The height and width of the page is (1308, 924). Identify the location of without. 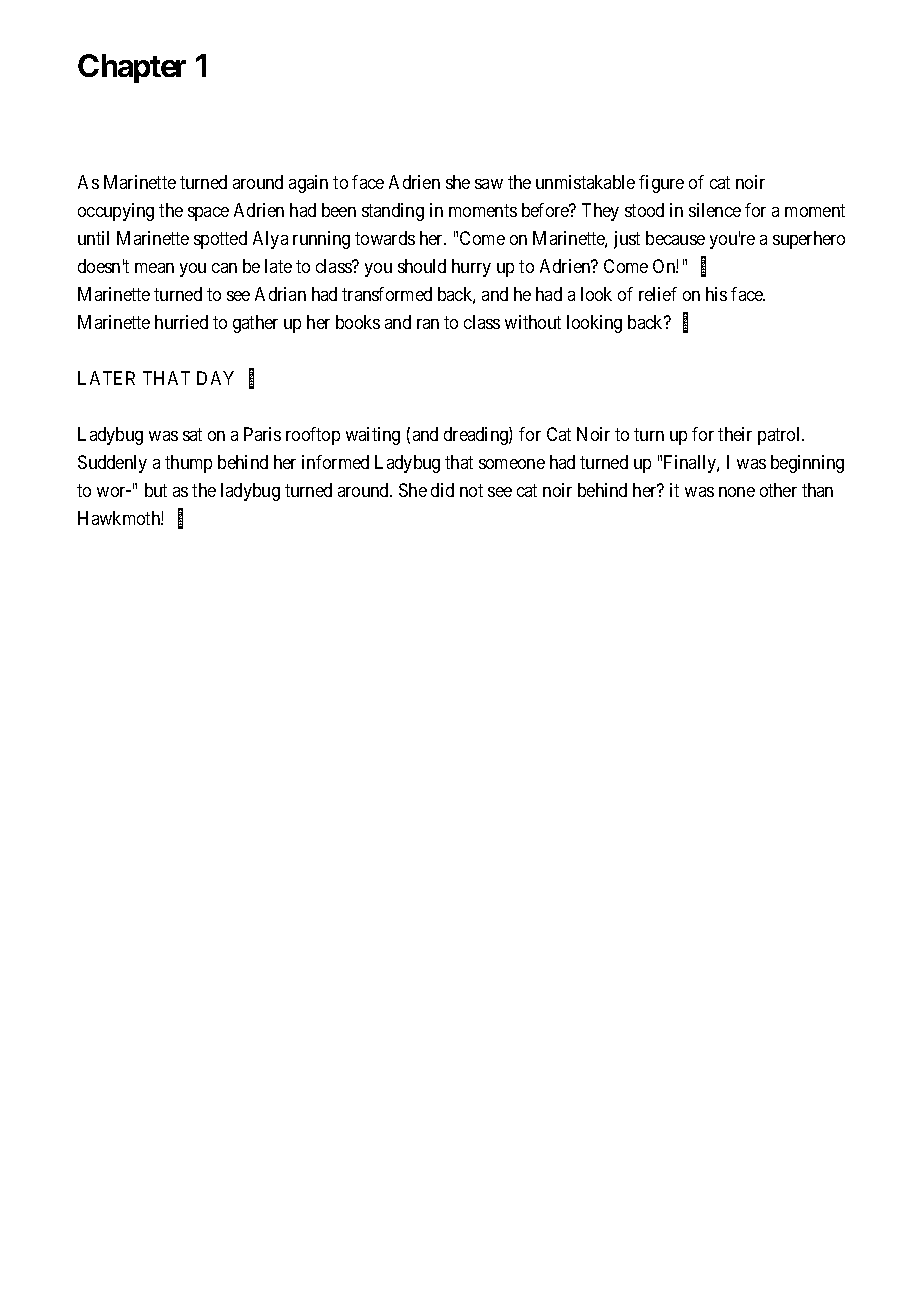
(533, 322).
